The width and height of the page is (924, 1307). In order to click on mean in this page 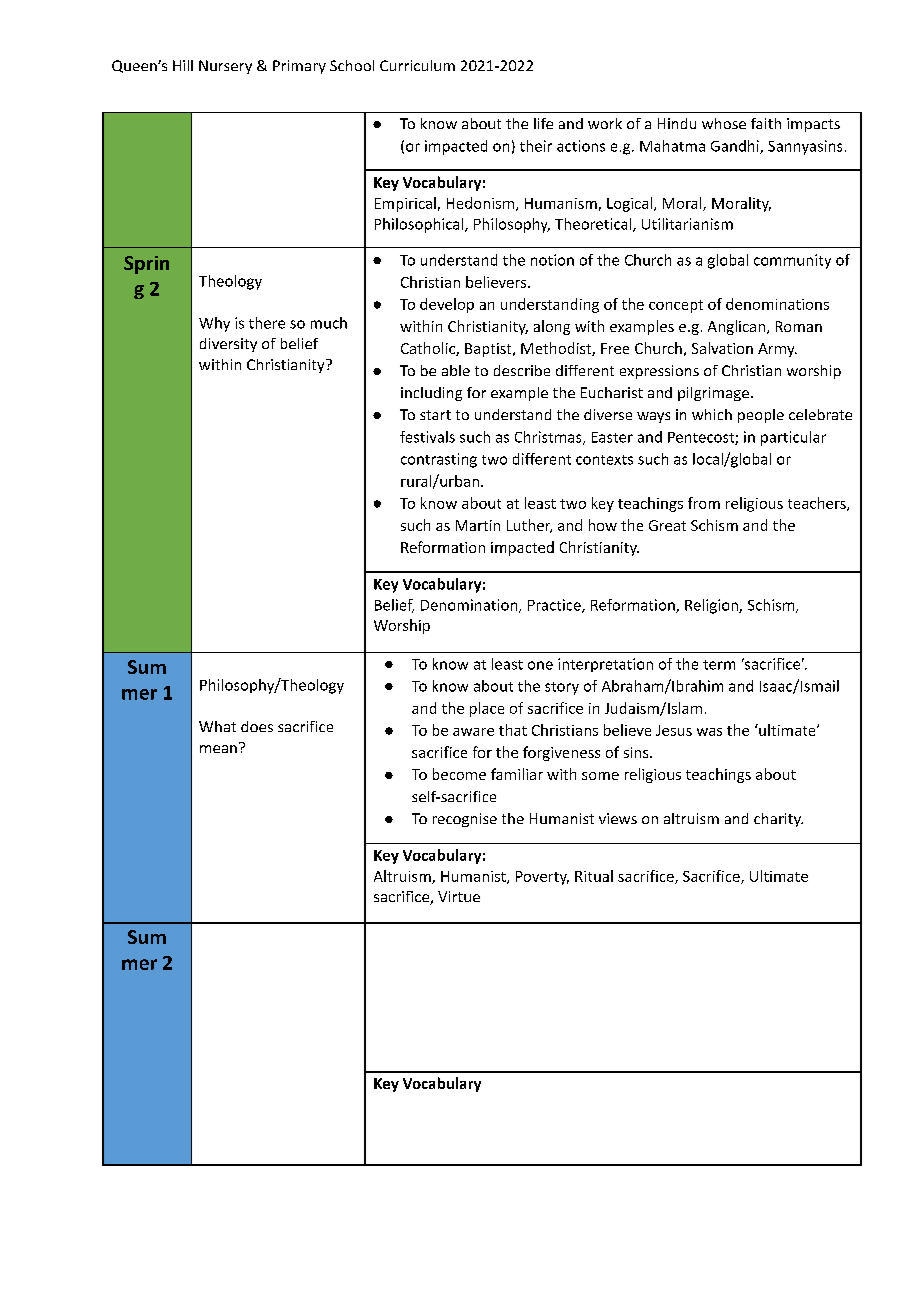, I will do `click(218, 749)`.
